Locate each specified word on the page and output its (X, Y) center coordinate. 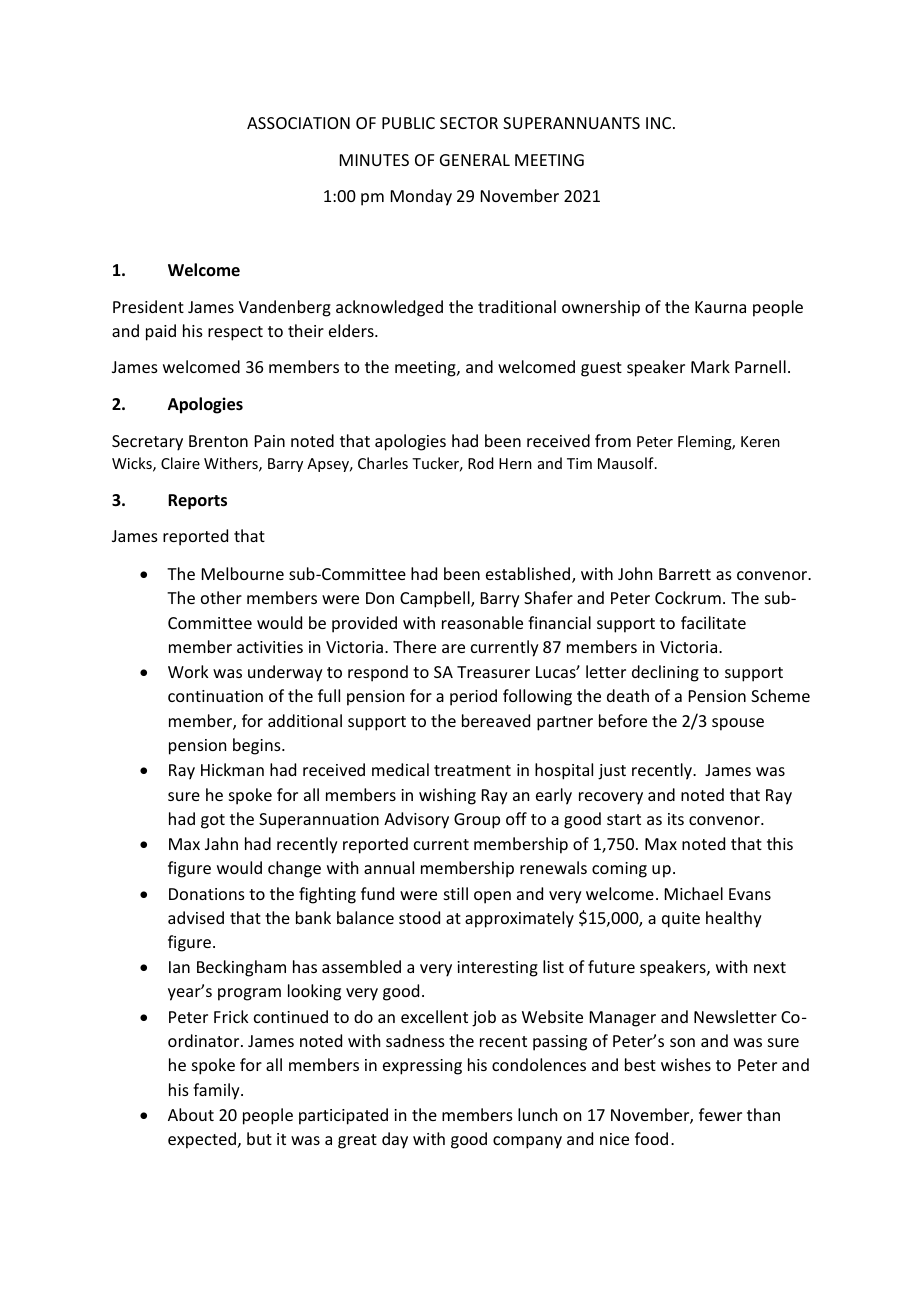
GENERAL (475, 160)
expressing (422, 1067)
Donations (207, 894)
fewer (720, 1114)
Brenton (218, 441)
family (217, 1091)
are (453, 648)
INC (658, 123)
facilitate (713, 622)
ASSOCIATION (298, 123)
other (221, 597)
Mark (710, 366)
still (456, 893)
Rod (481, 463)
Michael (694, 893)
